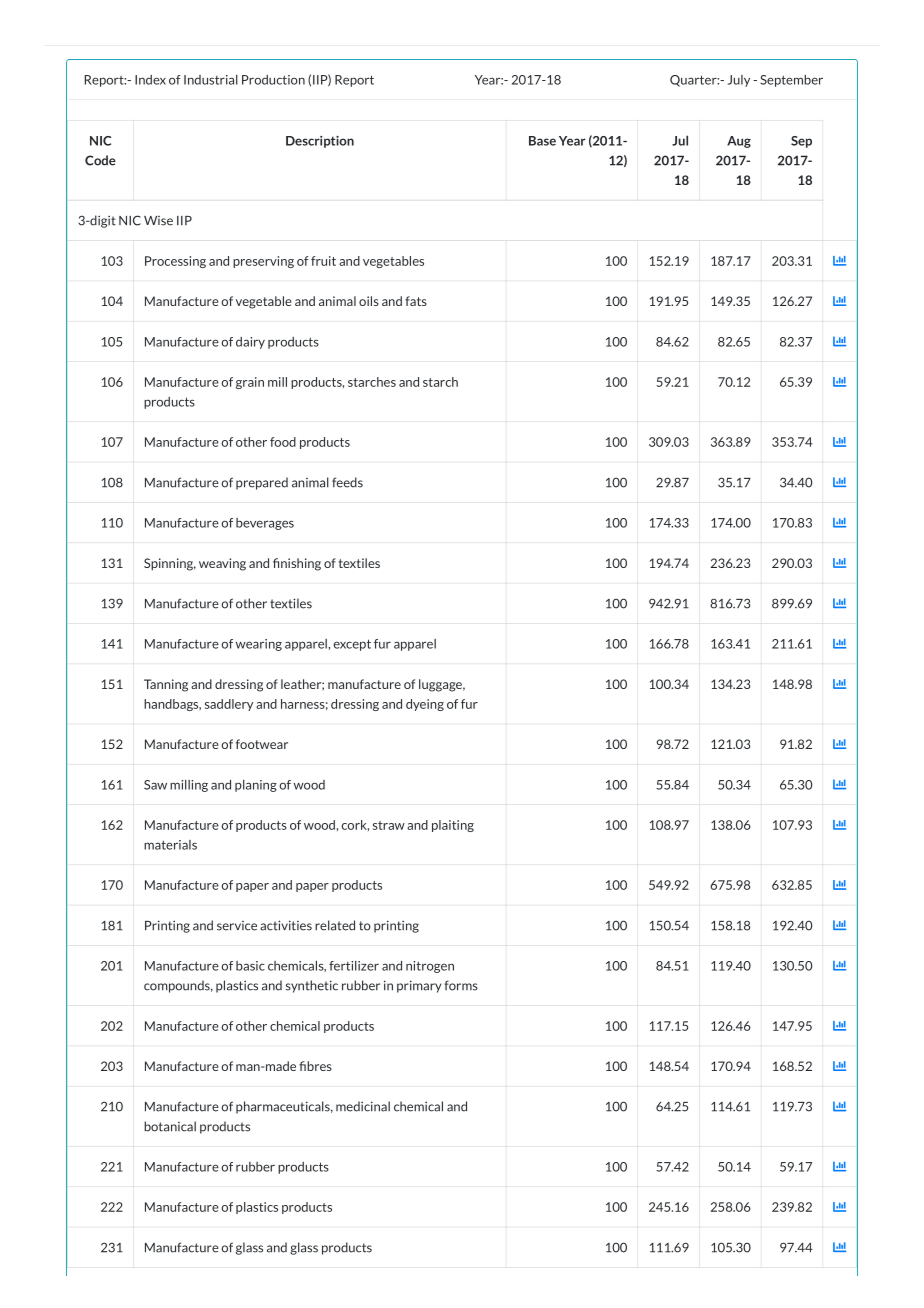 This image has width=924, height=1308. What do you see at coordinates (155, 785) in the image?
I see `Saw` at bounding box center [155, 785].
